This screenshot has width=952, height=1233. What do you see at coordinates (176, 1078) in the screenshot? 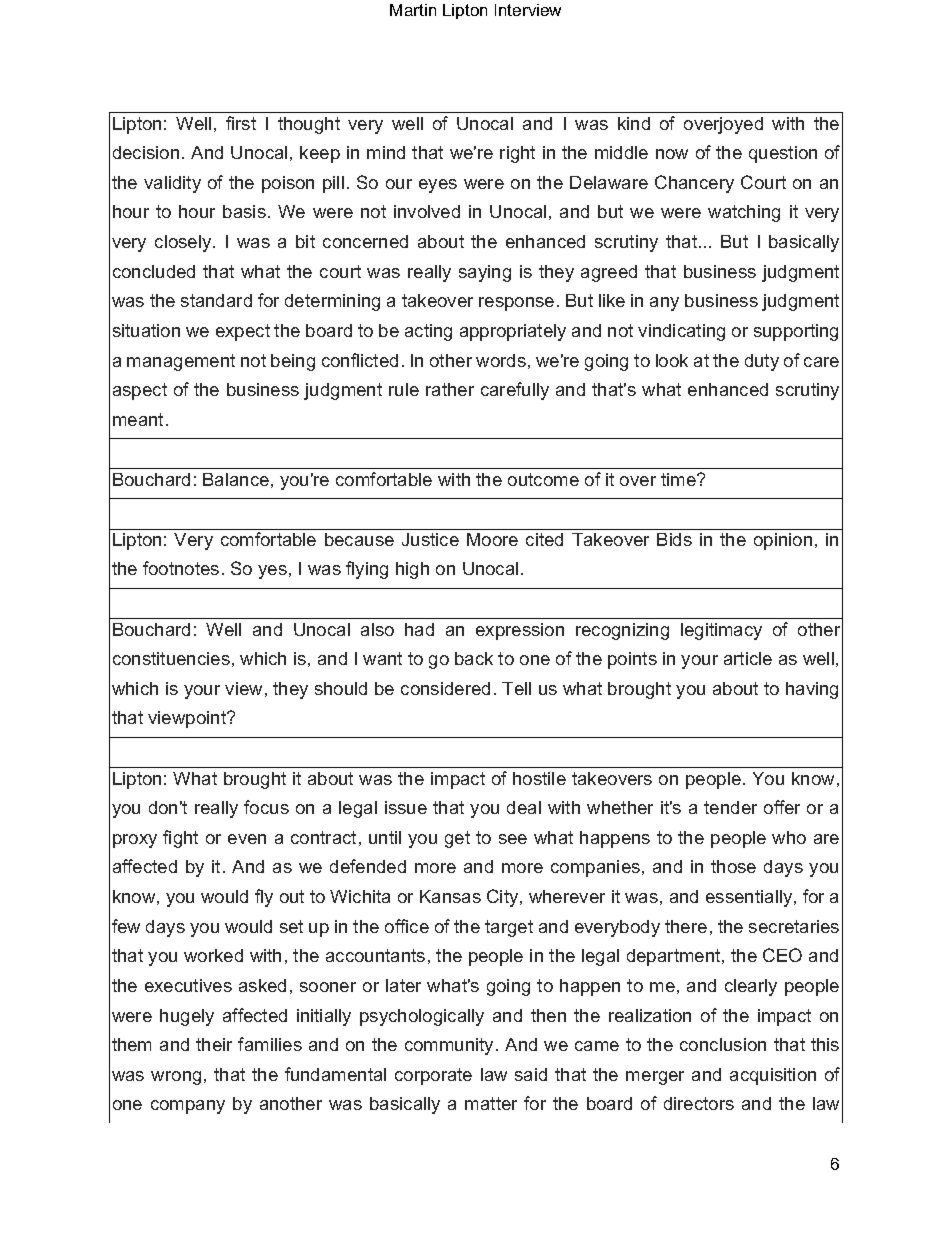
I see `wrong` at bounding box center [176, 1078].
